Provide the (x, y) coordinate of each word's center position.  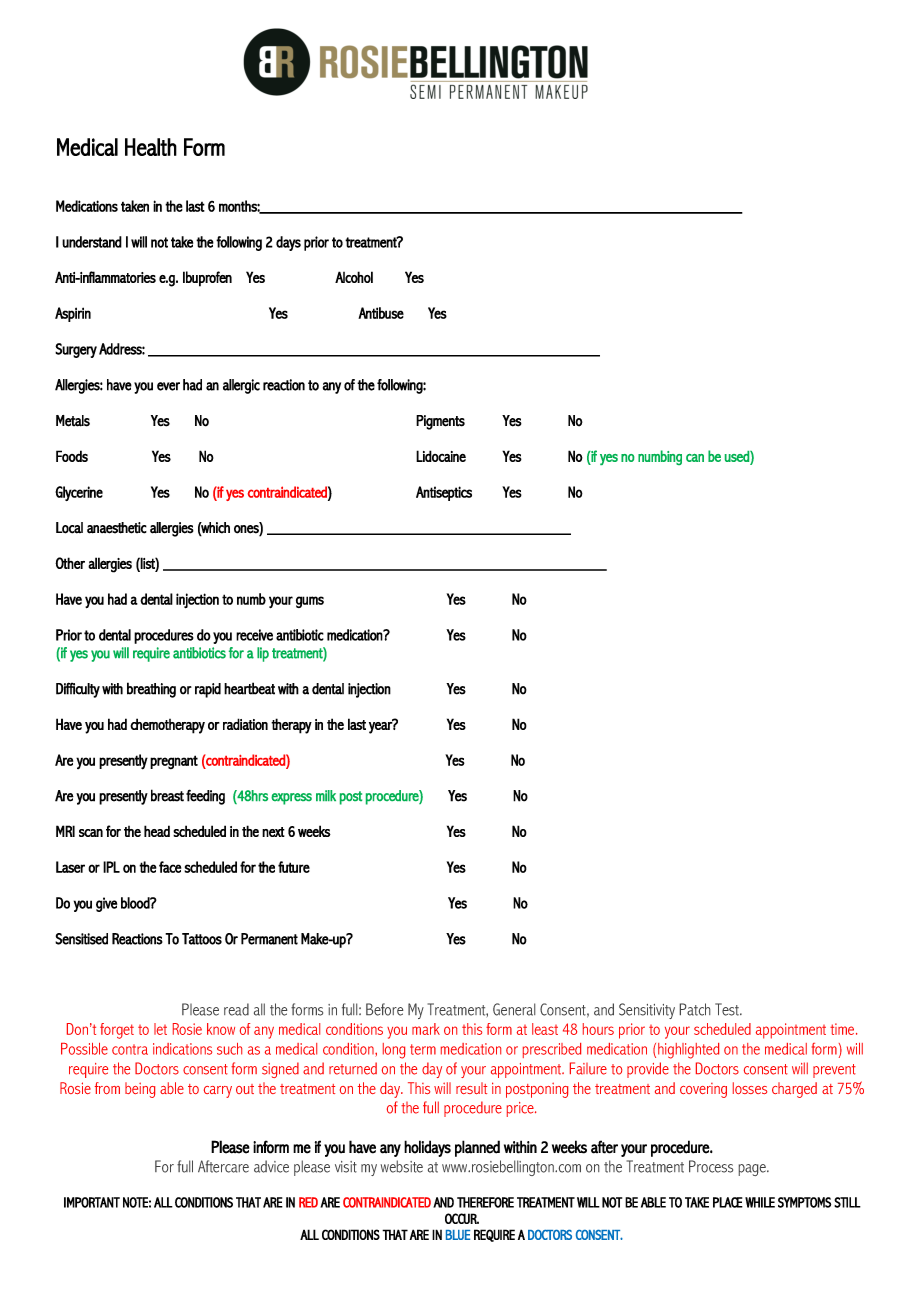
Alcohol (354, 277)
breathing (151, 690)
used (738, 456)
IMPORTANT (92, 1202)
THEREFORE (485, 1202)
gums (310, 602)
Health (151, 147)
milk (326, 795)
